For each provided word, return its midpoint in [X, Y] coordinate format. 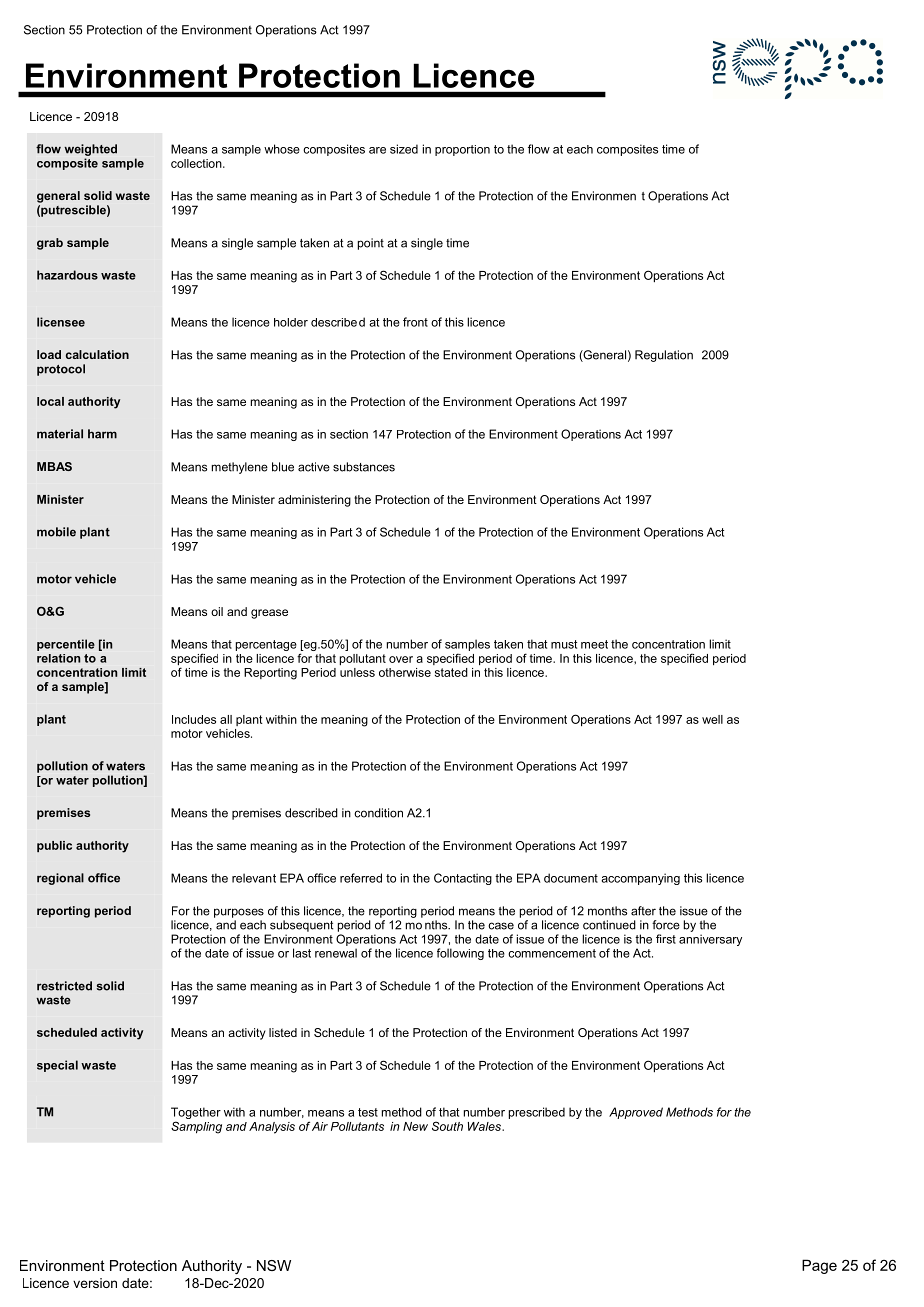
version [95, 1283]
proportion [462, 150]
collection [197, 163]
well [712, 719]
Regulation [664, 356]
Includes [194, 719]
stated [451, 672]
